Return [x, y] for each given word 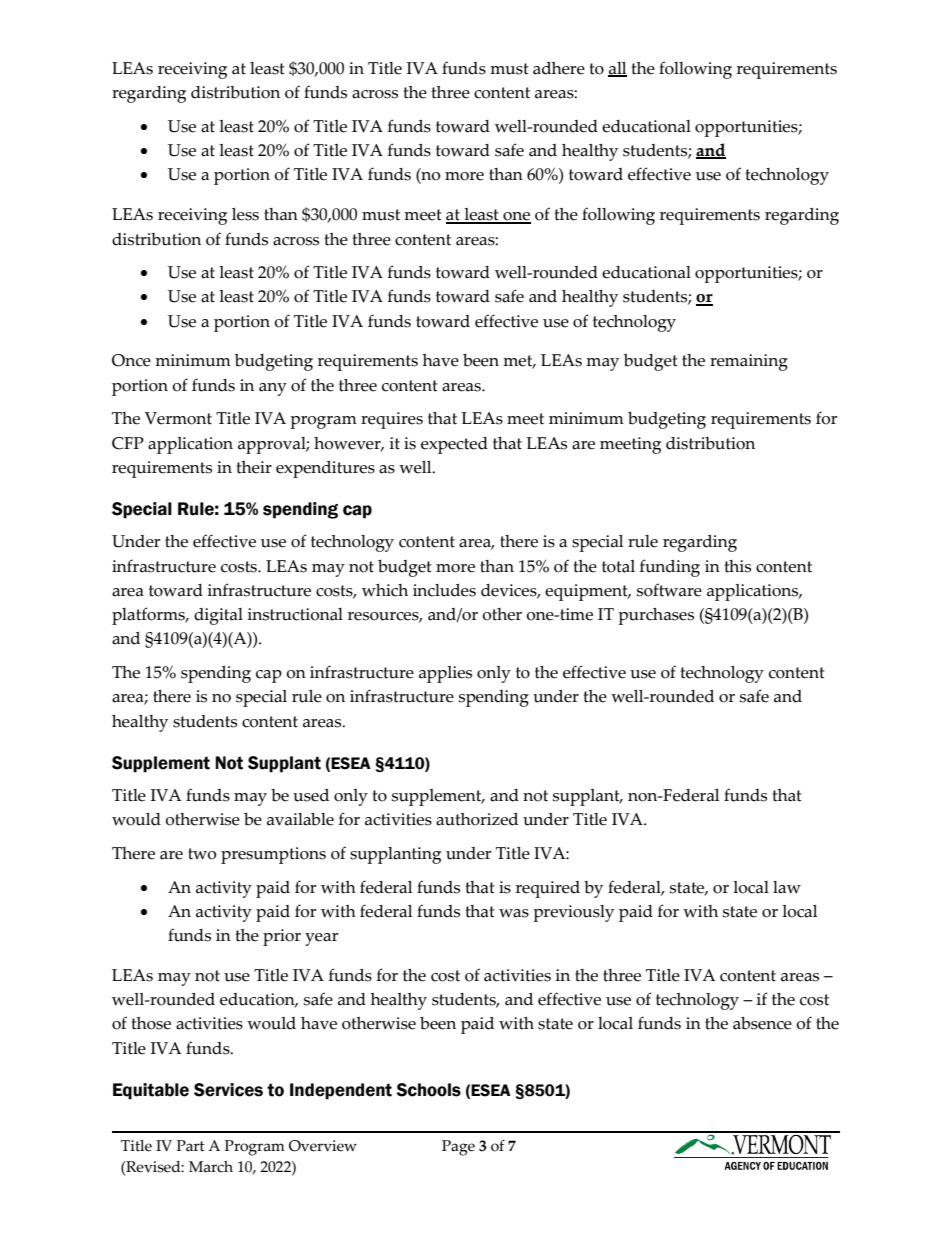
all [617, 69]
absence [762, 1023]
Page [458, 1148]
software [669, 590]
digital [218, 616]
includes [444, 590]
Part [191, 1146]
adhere [559, 68]
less [245, 214]
